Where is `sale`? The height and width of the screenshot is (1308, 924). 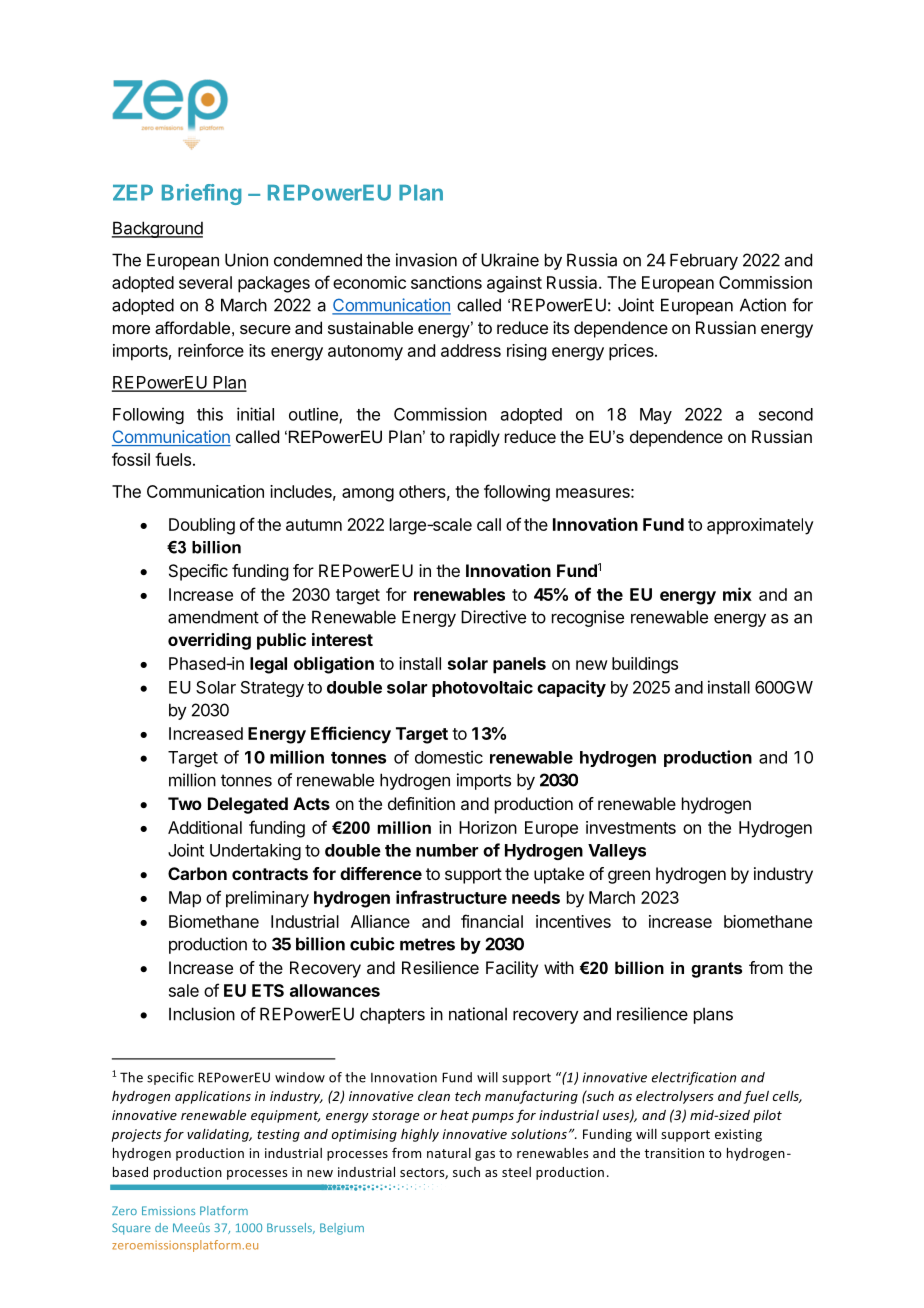
sale is located at coordinates (184, 990).
